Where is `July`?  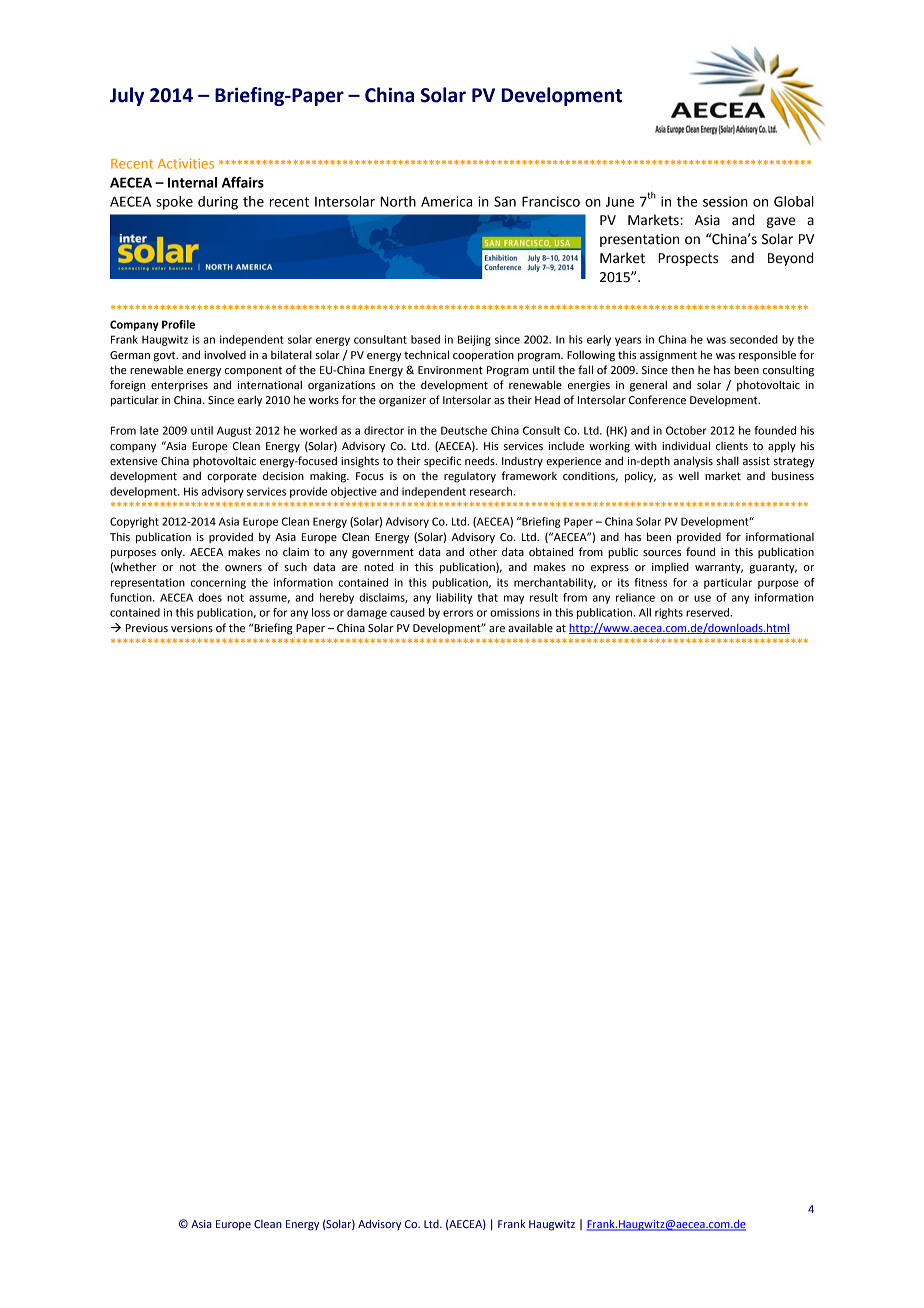
July is located at coordinates (127, 96).
